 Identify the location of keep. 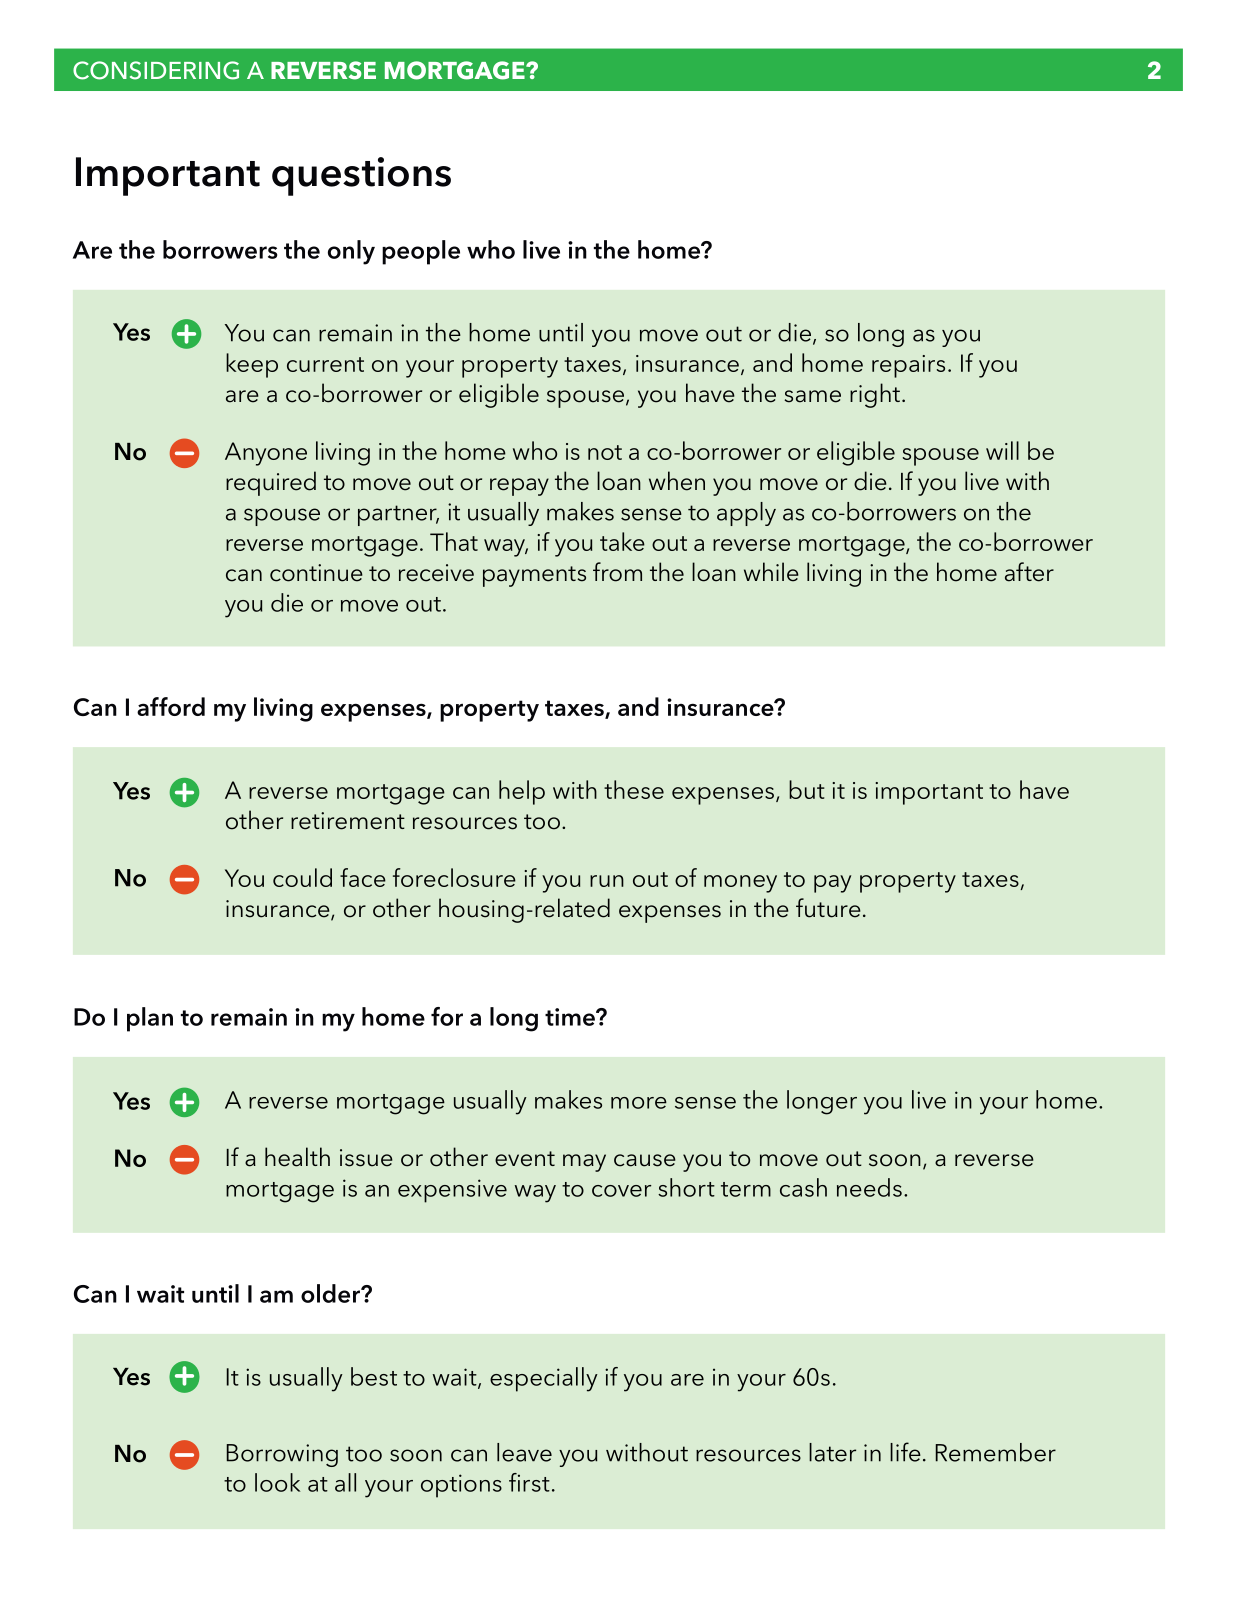
(252, 365).
